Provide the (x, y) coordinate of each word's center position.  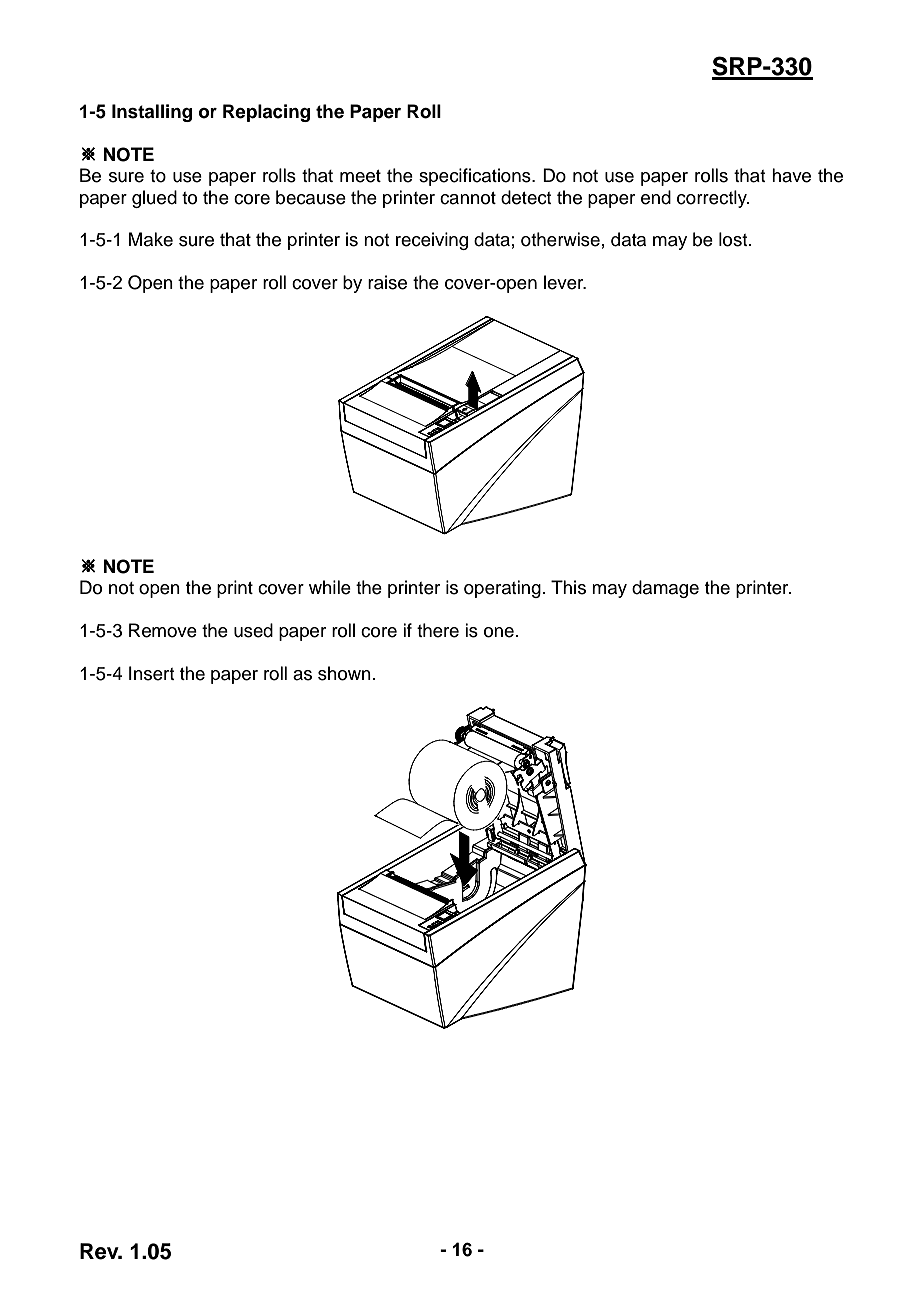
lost (734, 239)
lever (565, 282)
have (791, 175)
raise (387, 282)
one (499, 632)
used (253, 630)
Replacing (266, 113)
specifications (476, 177)
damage (665, 589)
